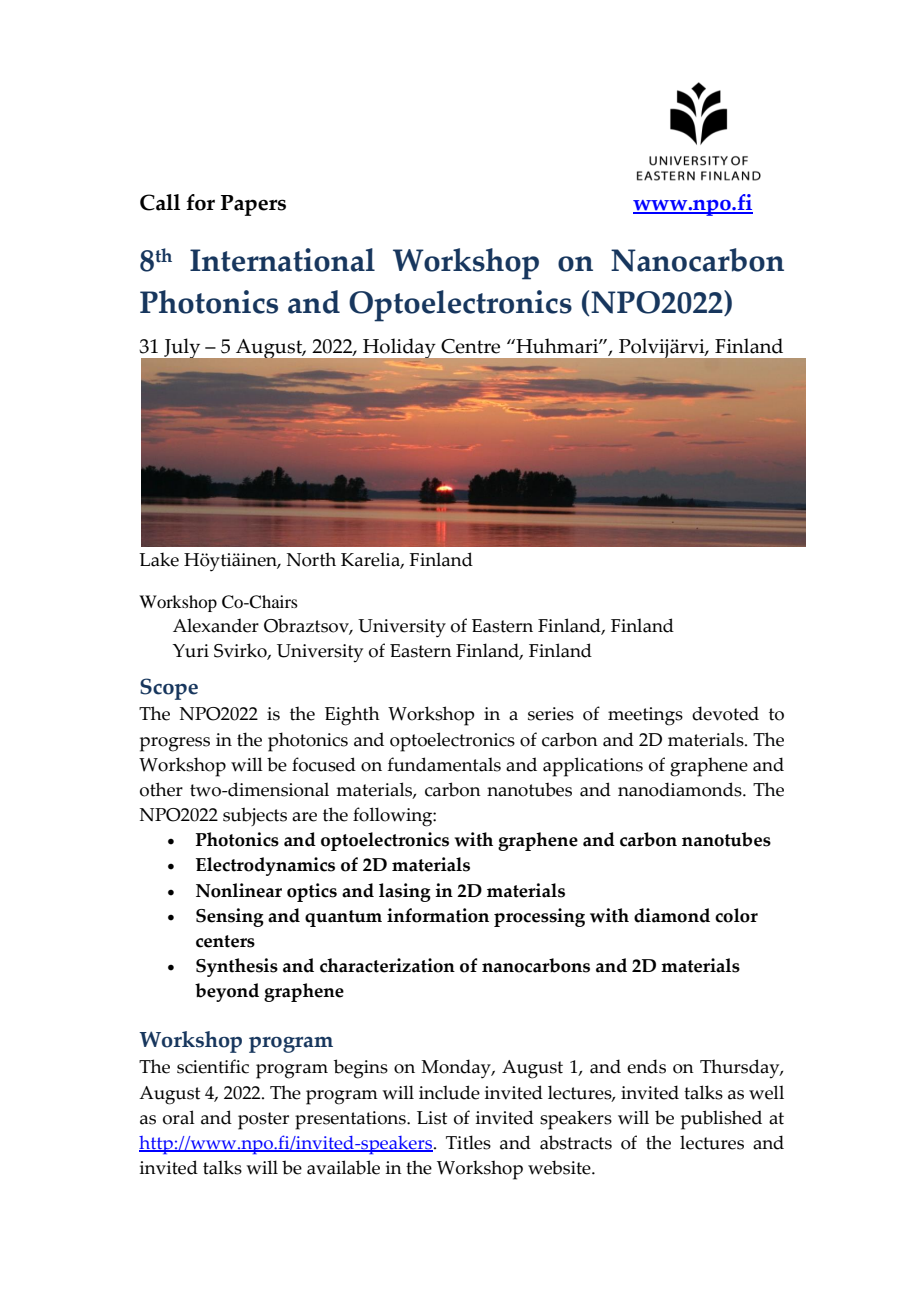 The image size is (924, 1308). I want to click on International, so click(282, 260).
